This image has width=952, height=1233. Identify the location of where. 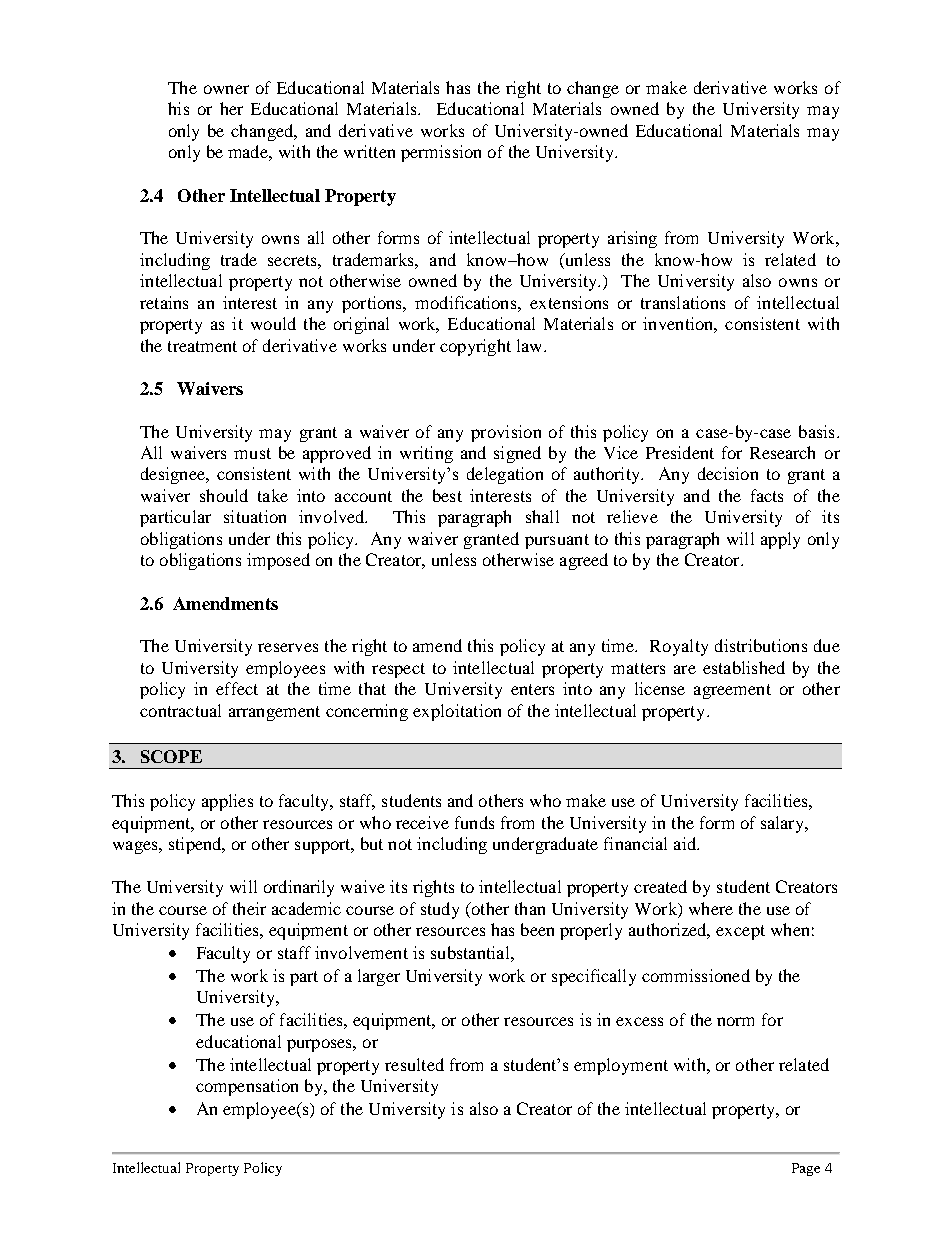
(711, 908).
